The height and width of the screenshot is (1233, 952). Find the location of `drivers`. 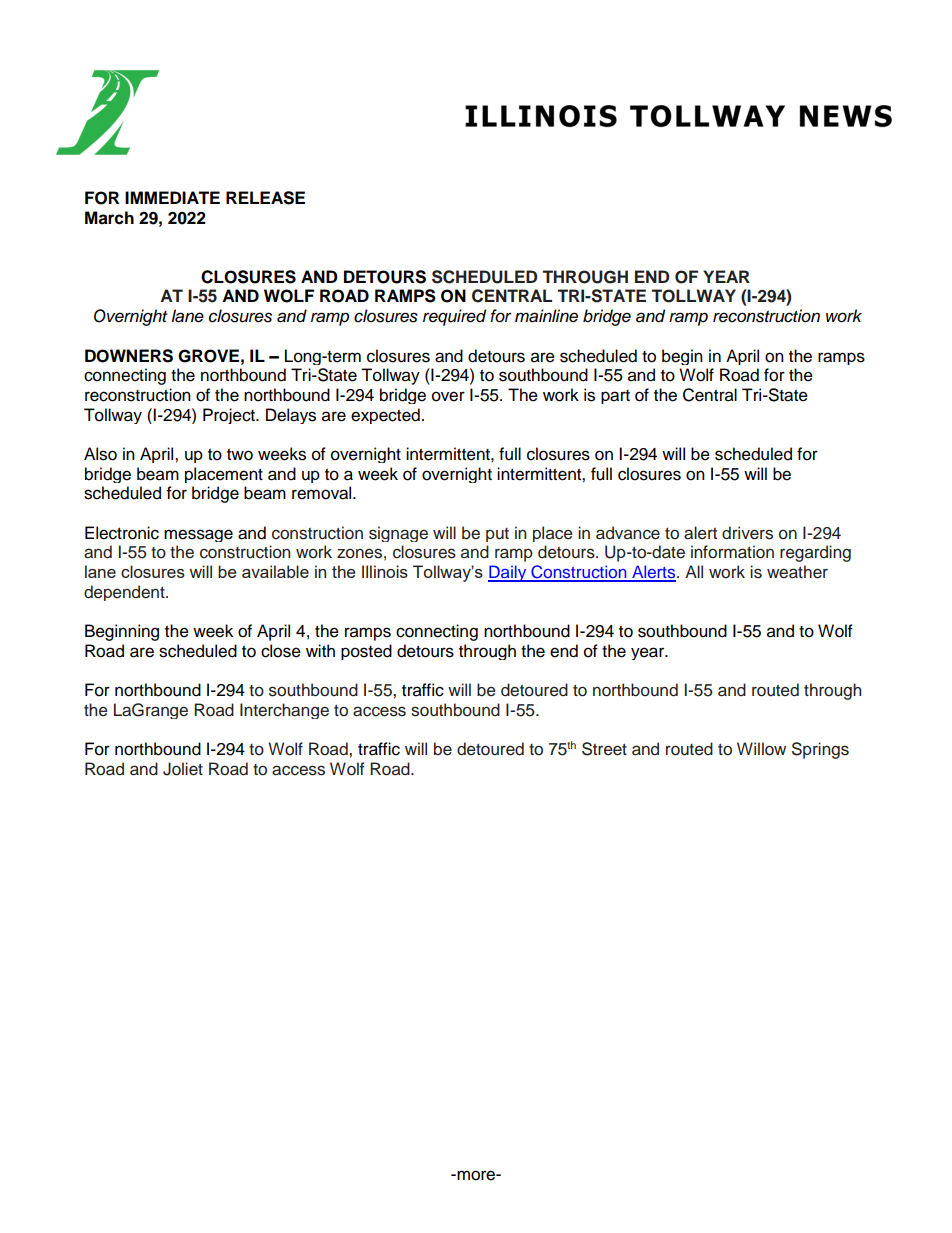

drivers is located at coordinates (747, 533).
